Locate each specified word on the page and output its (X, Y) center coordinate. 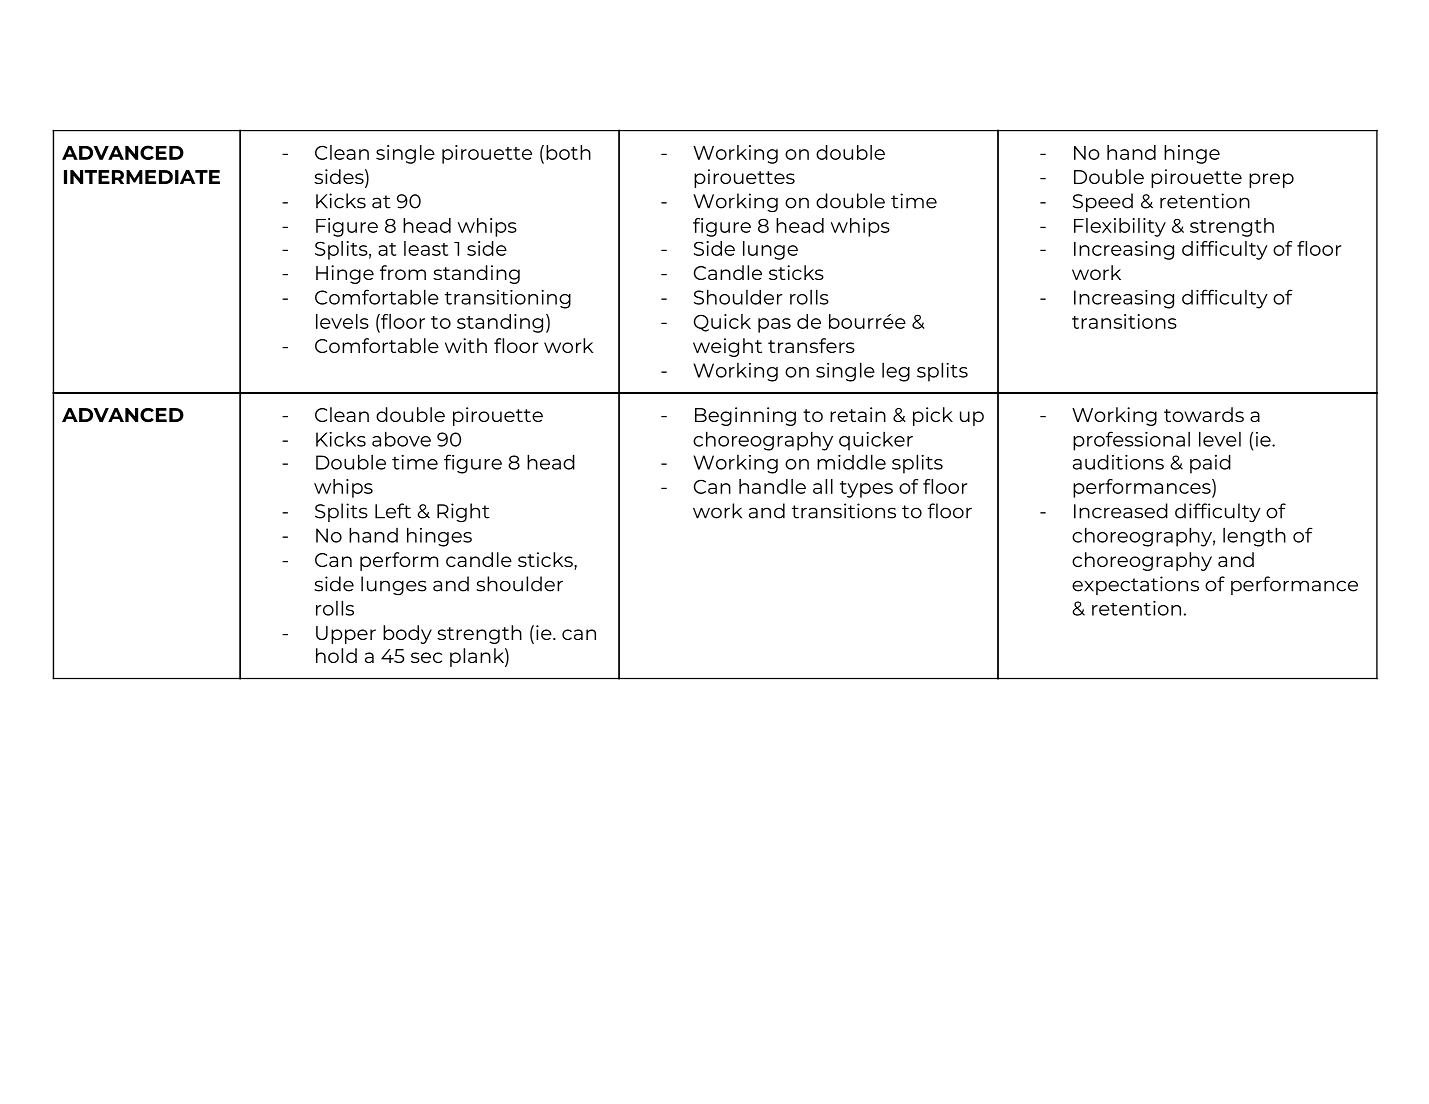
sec (426, 657)
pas (774, 325)
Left (393, 511)
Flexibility (1120, 227)
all (823, 486)
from (403, 272)
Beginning (745, 416)
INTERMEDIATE (142, 177)
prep (1271, 180)
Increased (1121, 511)
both (568, 152)
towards (1204, 414)
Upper (346, 635)
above (401, 439)
